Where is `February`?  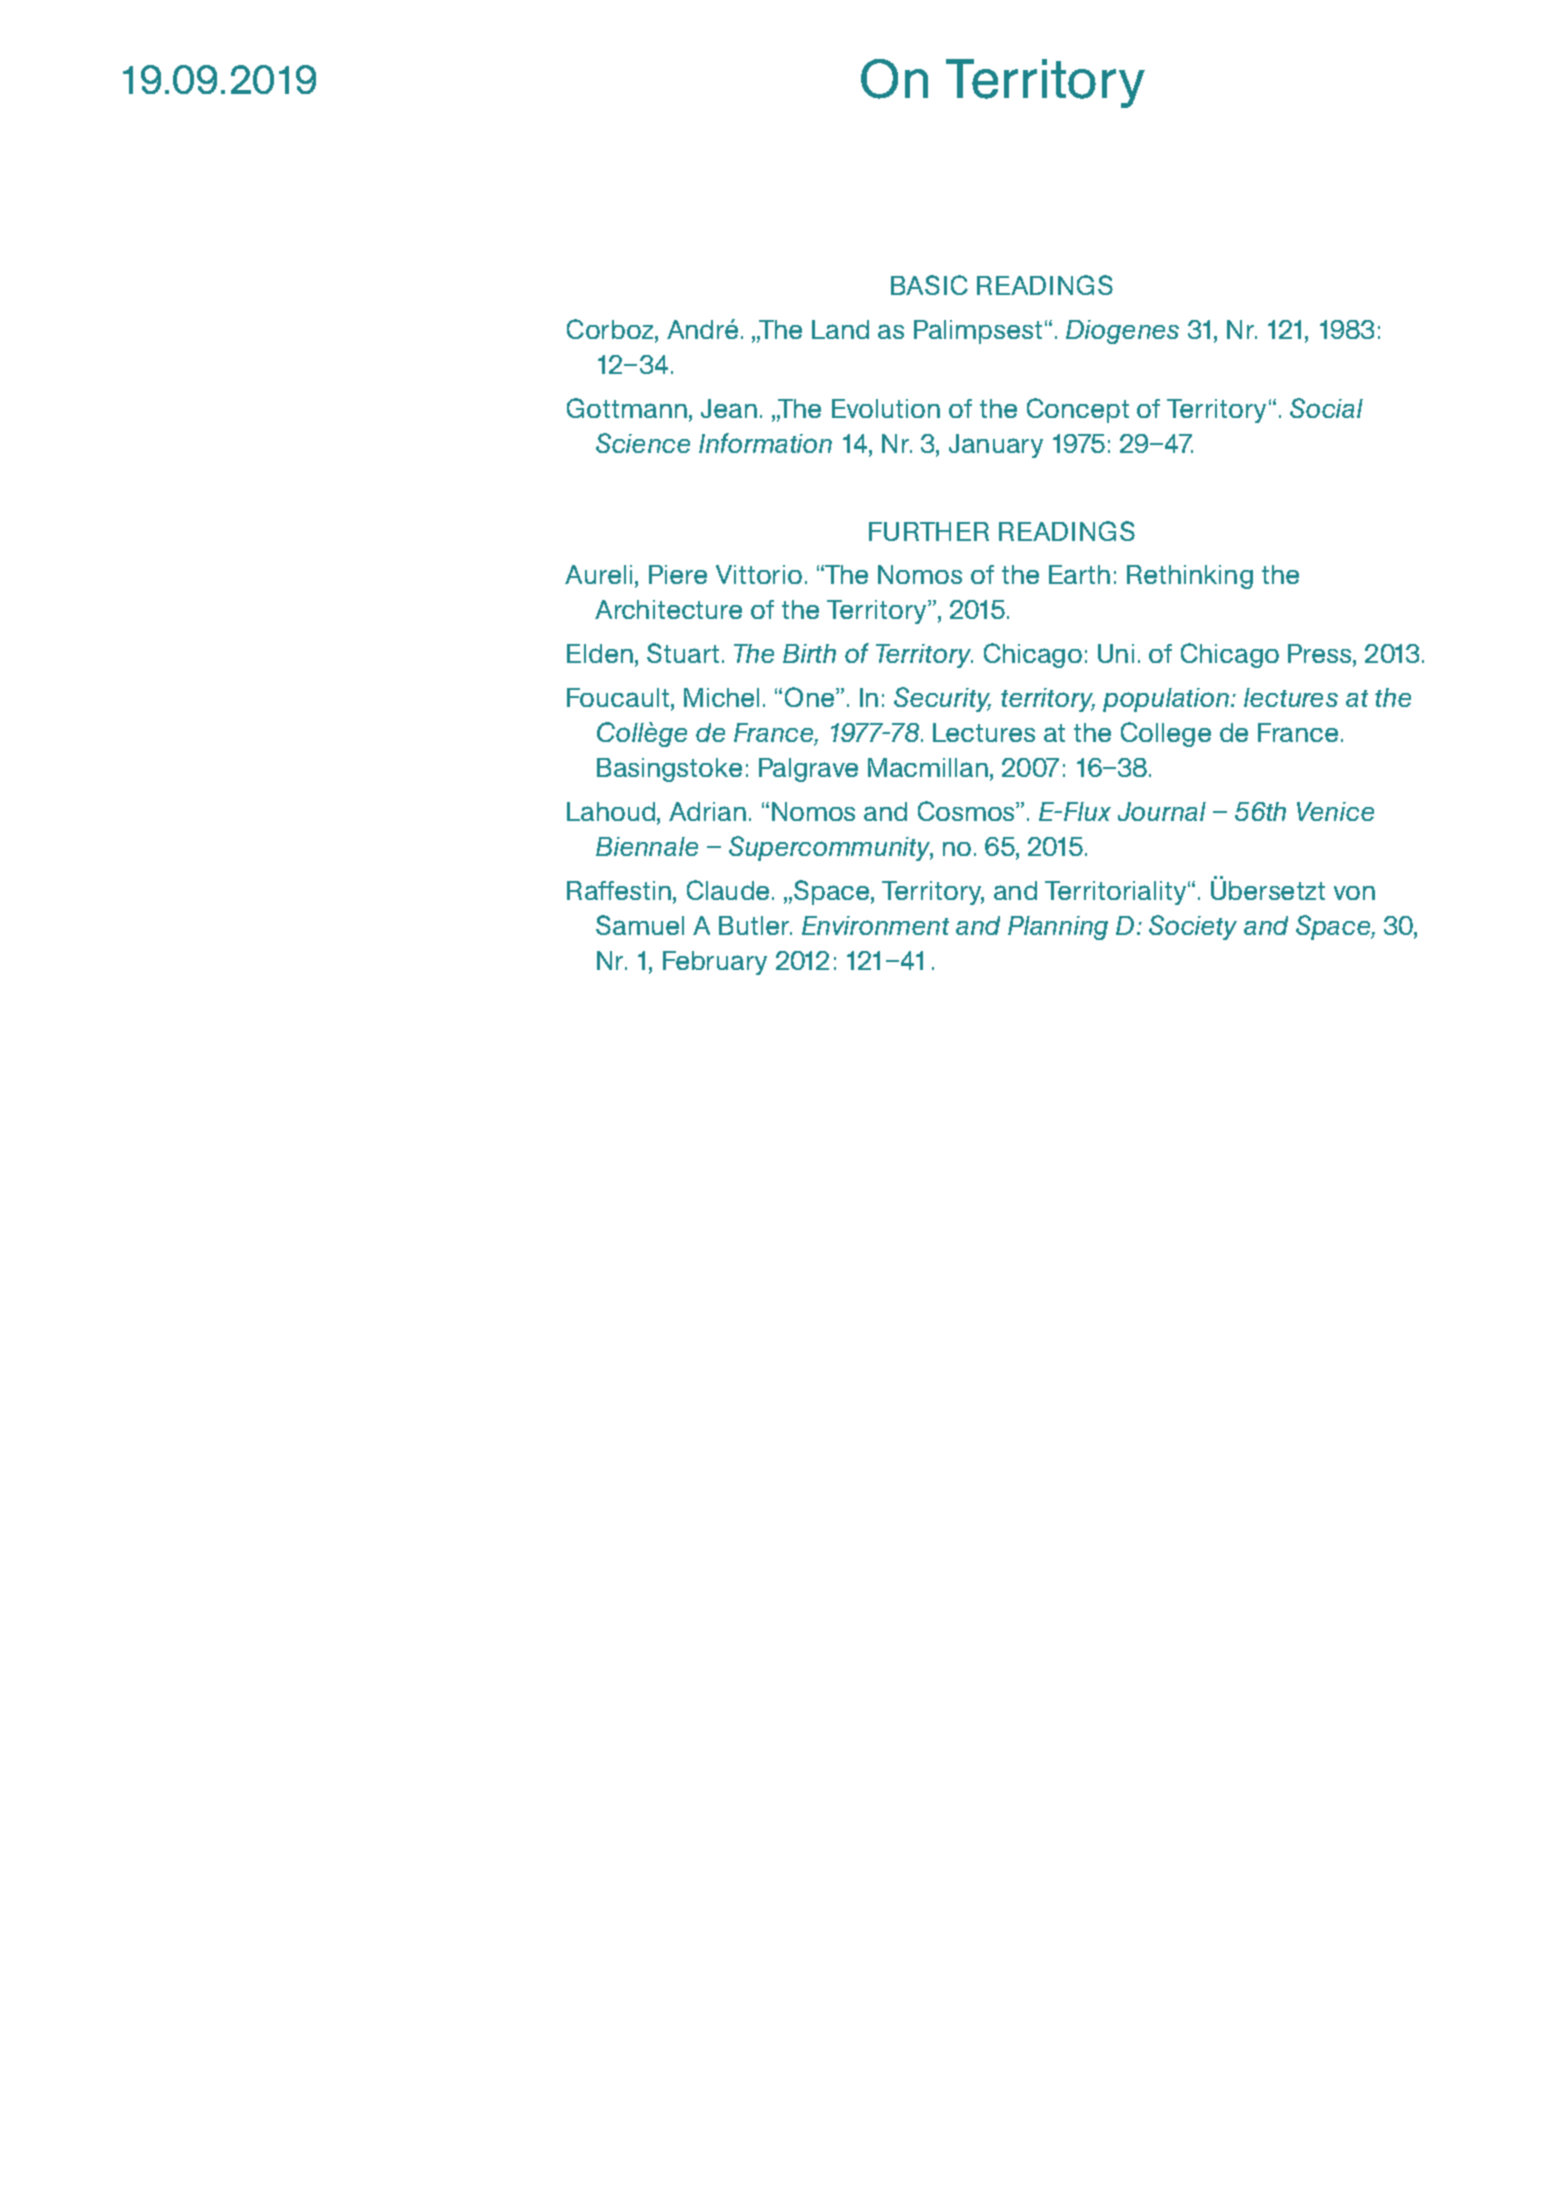 February is located at coordinates (715, 963).
